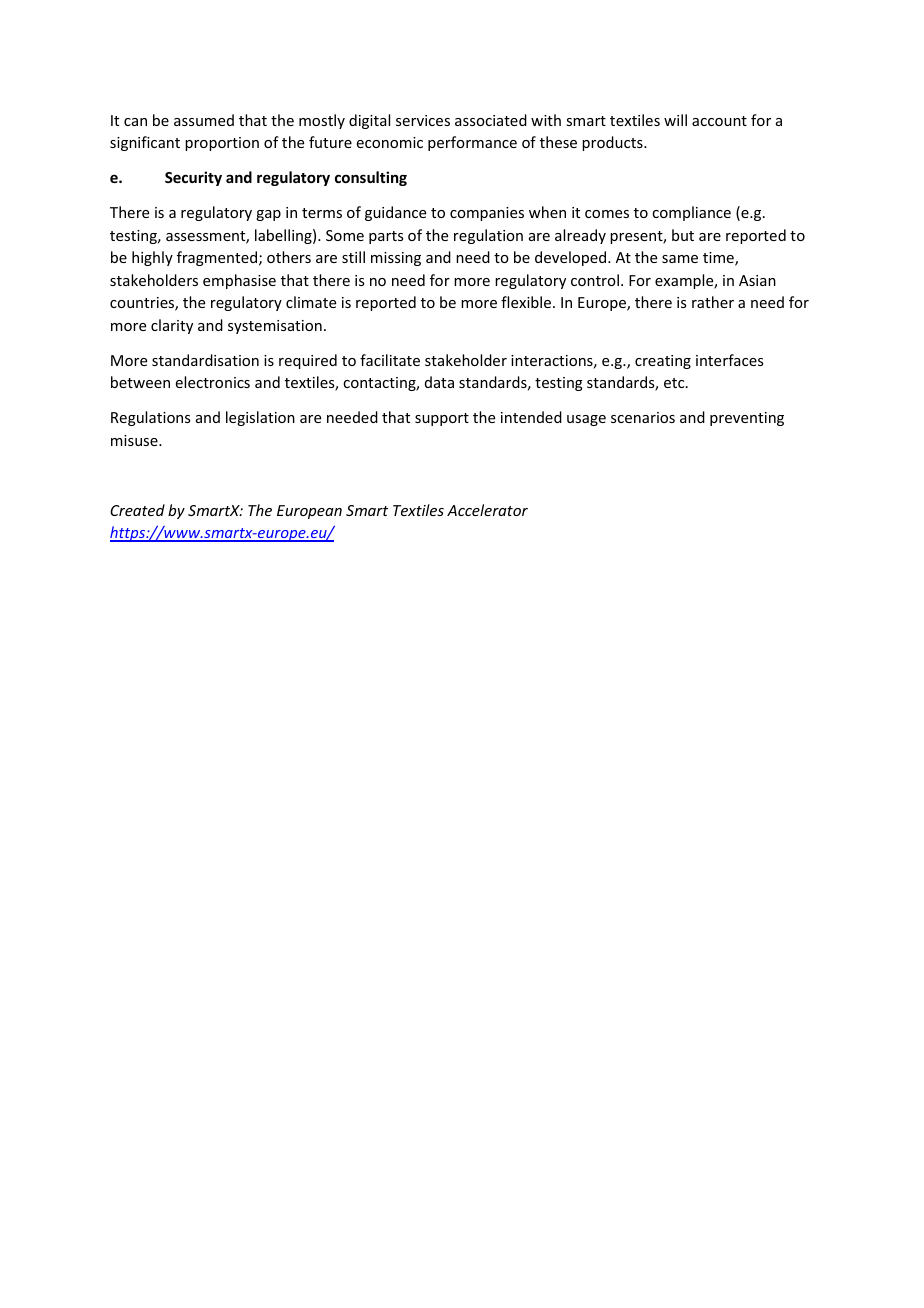  I want to click on assumed, so click(204, 120).
